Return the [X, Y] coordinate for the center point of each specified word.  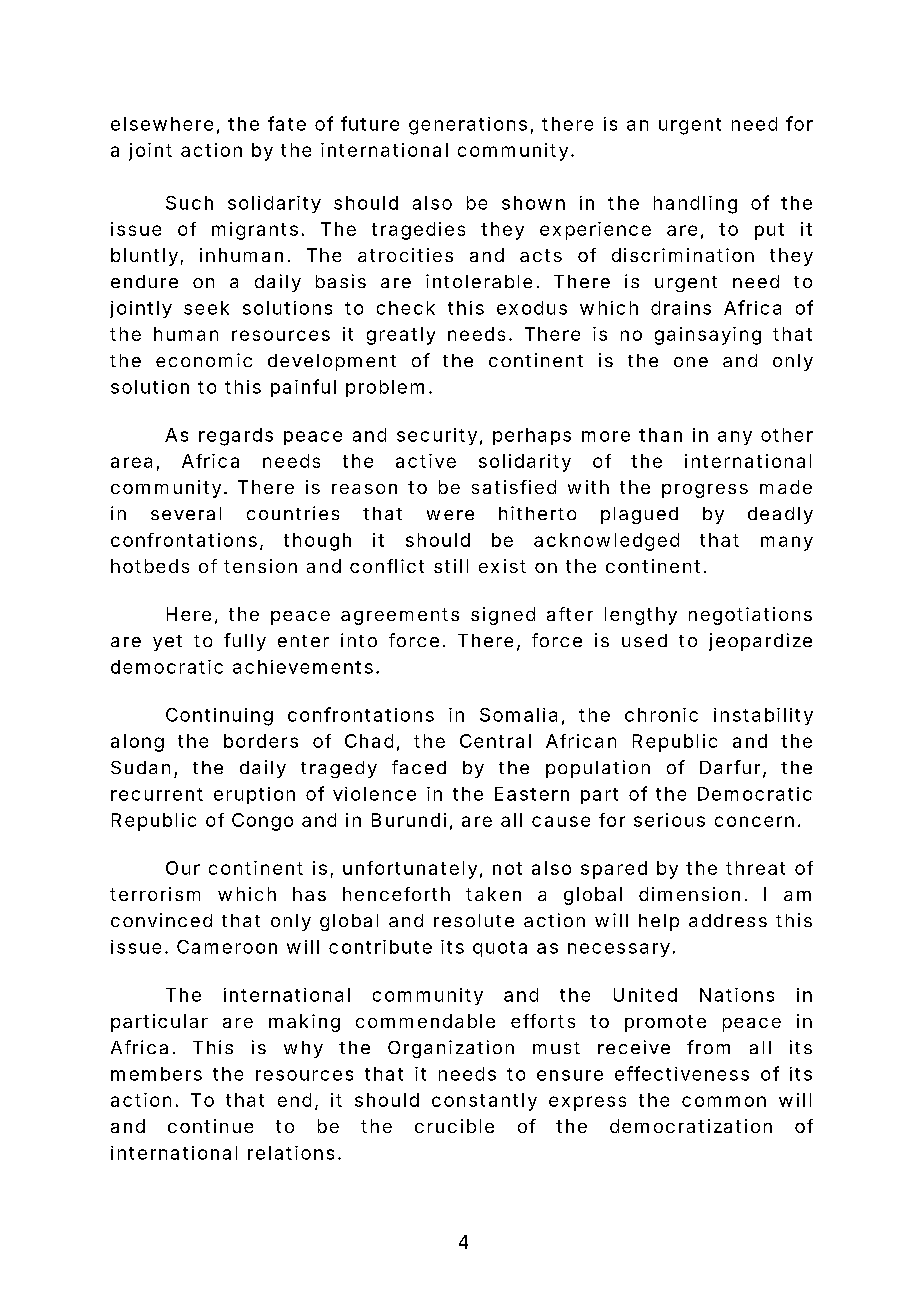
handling [695, 205]
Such [189, 203]
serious [669, 820]
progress [705, 491]
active [426, 461]
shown [533, 203]
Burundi [409, 820]
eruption [254, 795]
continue [210, 1126]
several [186, 513]
